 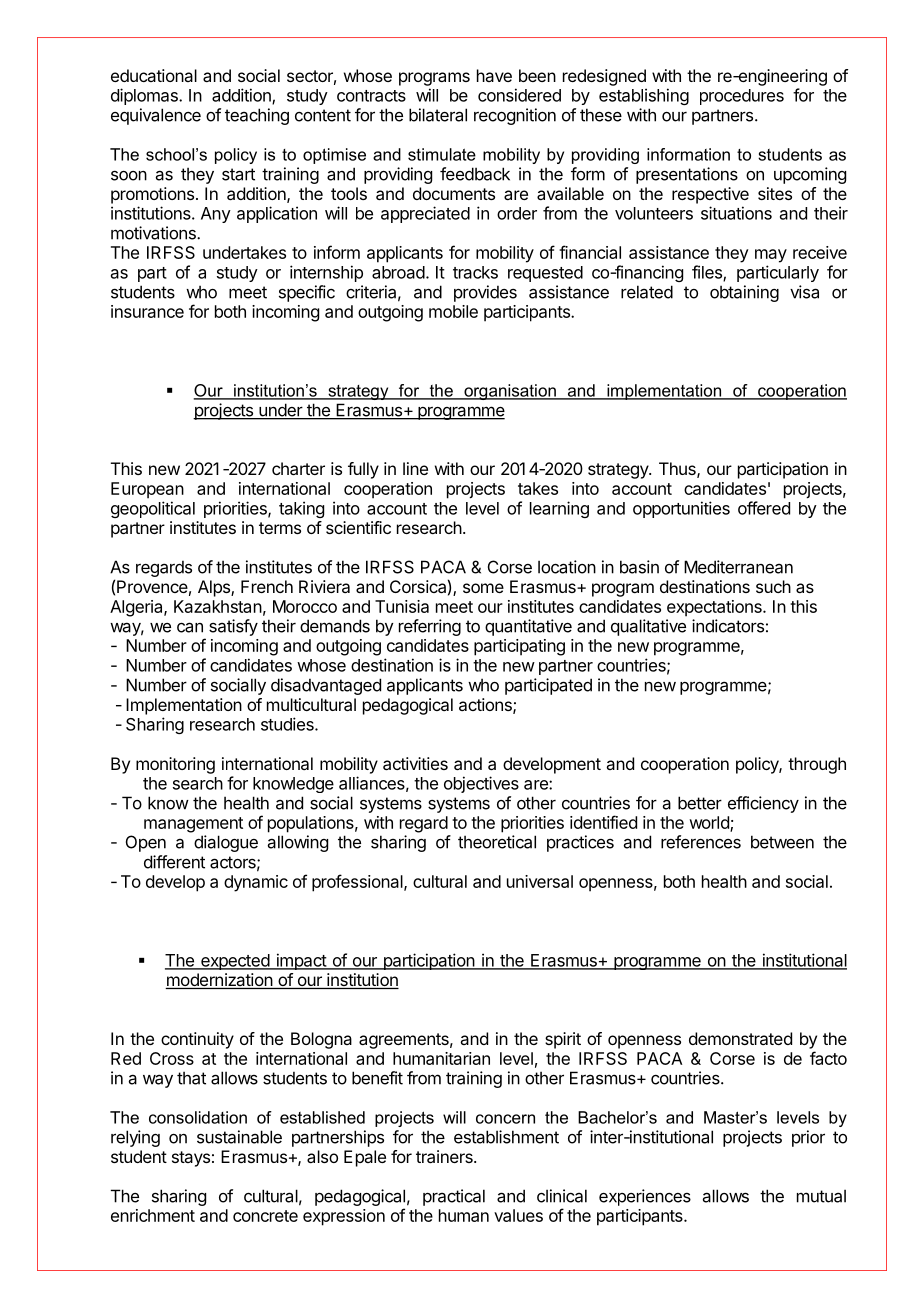 What do you see at coordinates (257, 116) in the screenshot?
I see `teaching` at bounding box center [257, 116].
